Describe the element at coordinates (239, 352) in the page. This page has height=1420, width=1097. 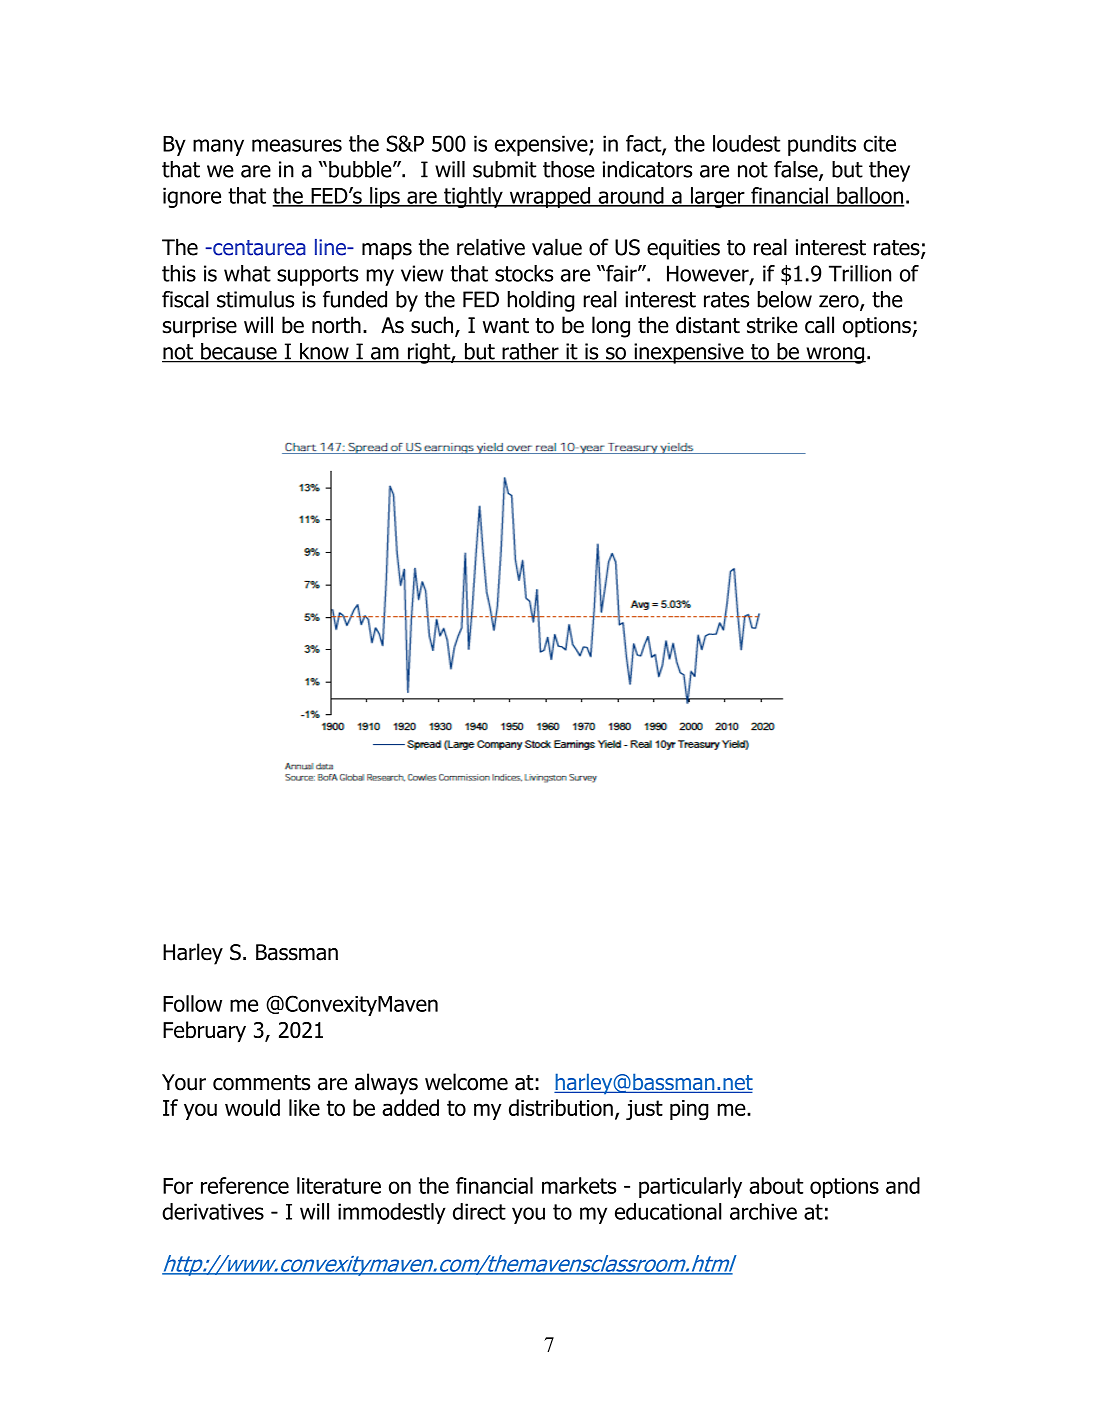
I see `because` at that location.
